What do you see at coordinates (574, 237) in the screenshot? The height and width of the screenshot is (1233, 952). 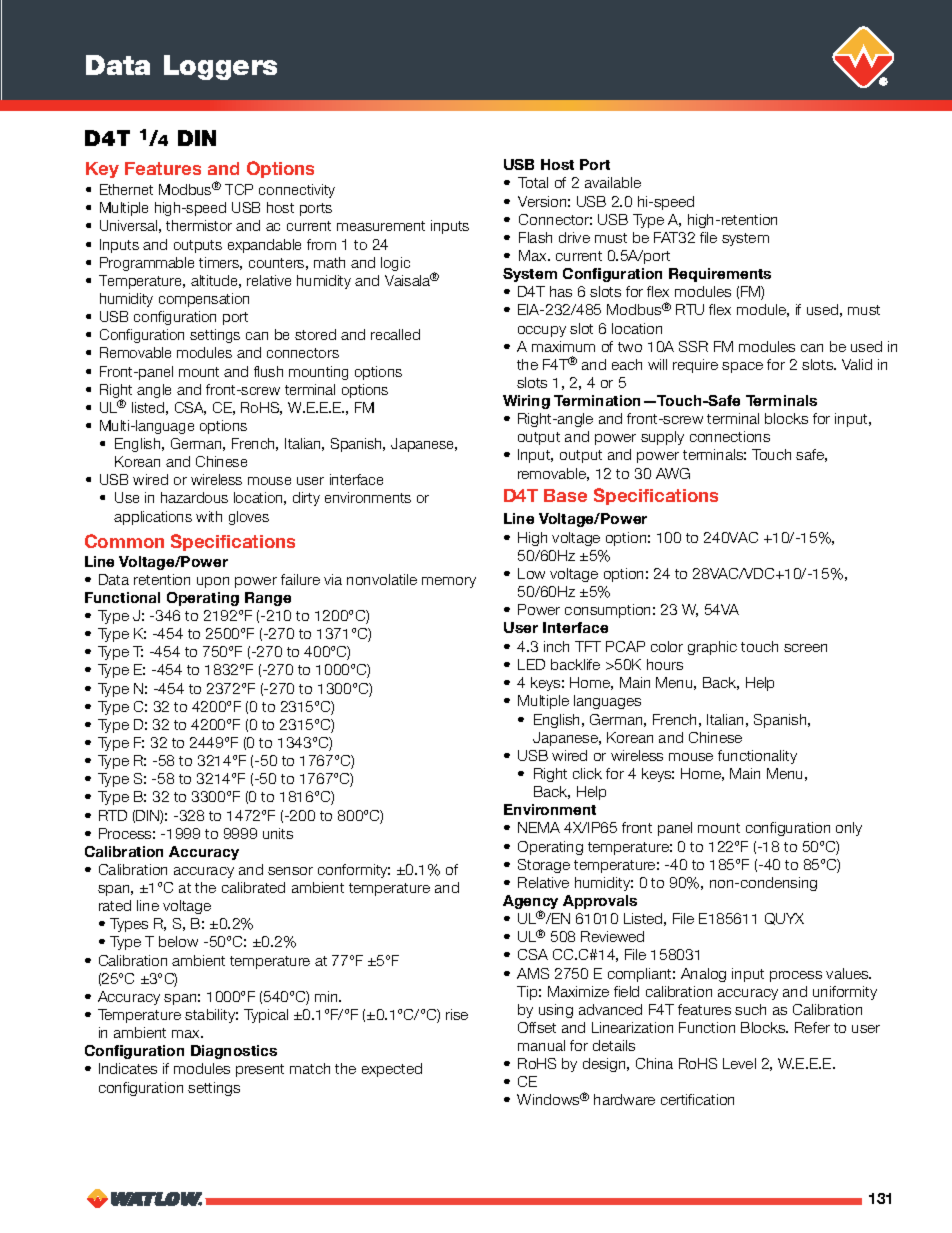 I see `drive` at bounding box center [574, 237].
